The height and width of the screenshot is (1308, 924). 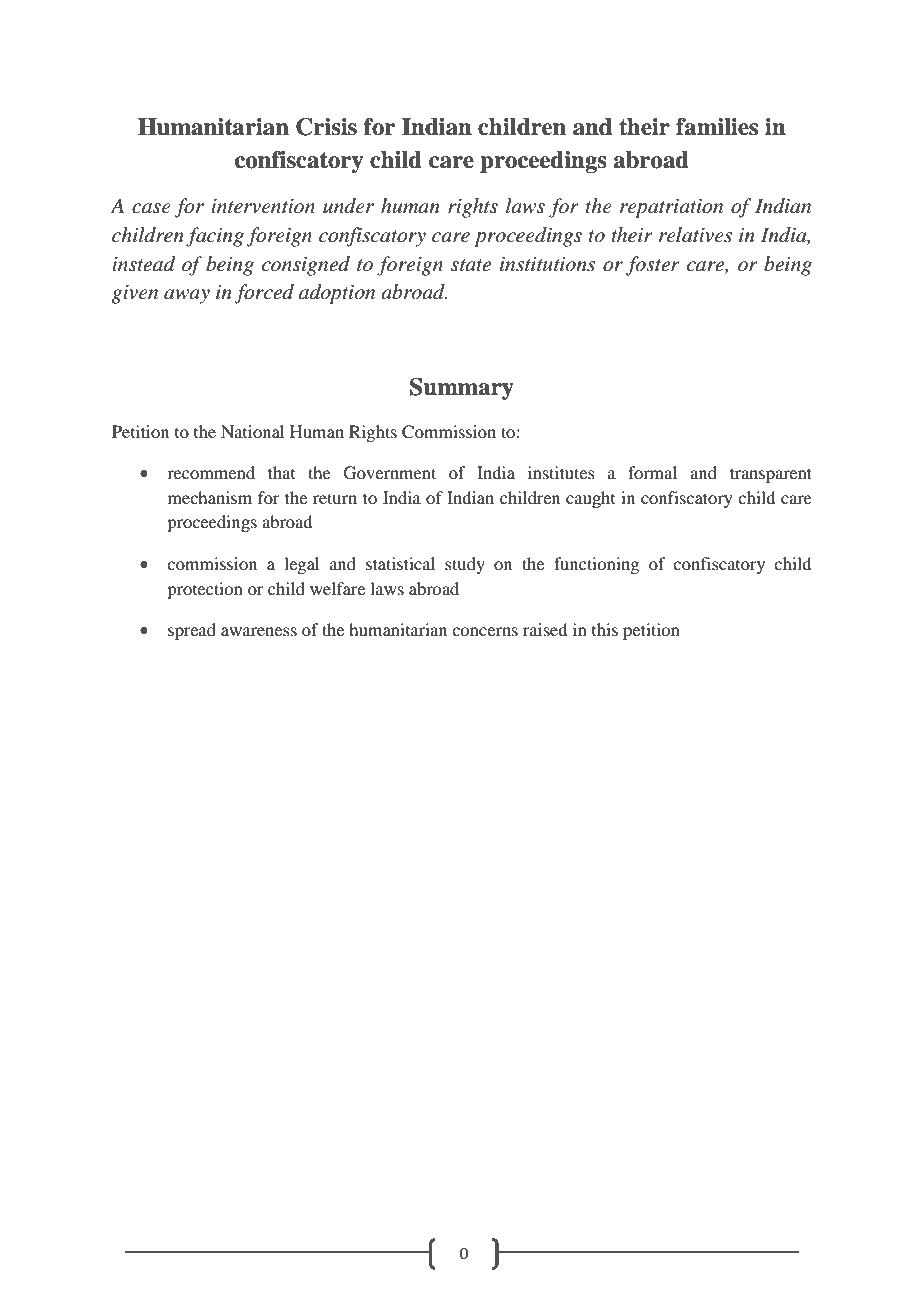 What do you see at coordinates (211, 472) in the screenshot?
I see `recommend` at bounding box center [211, 472].
